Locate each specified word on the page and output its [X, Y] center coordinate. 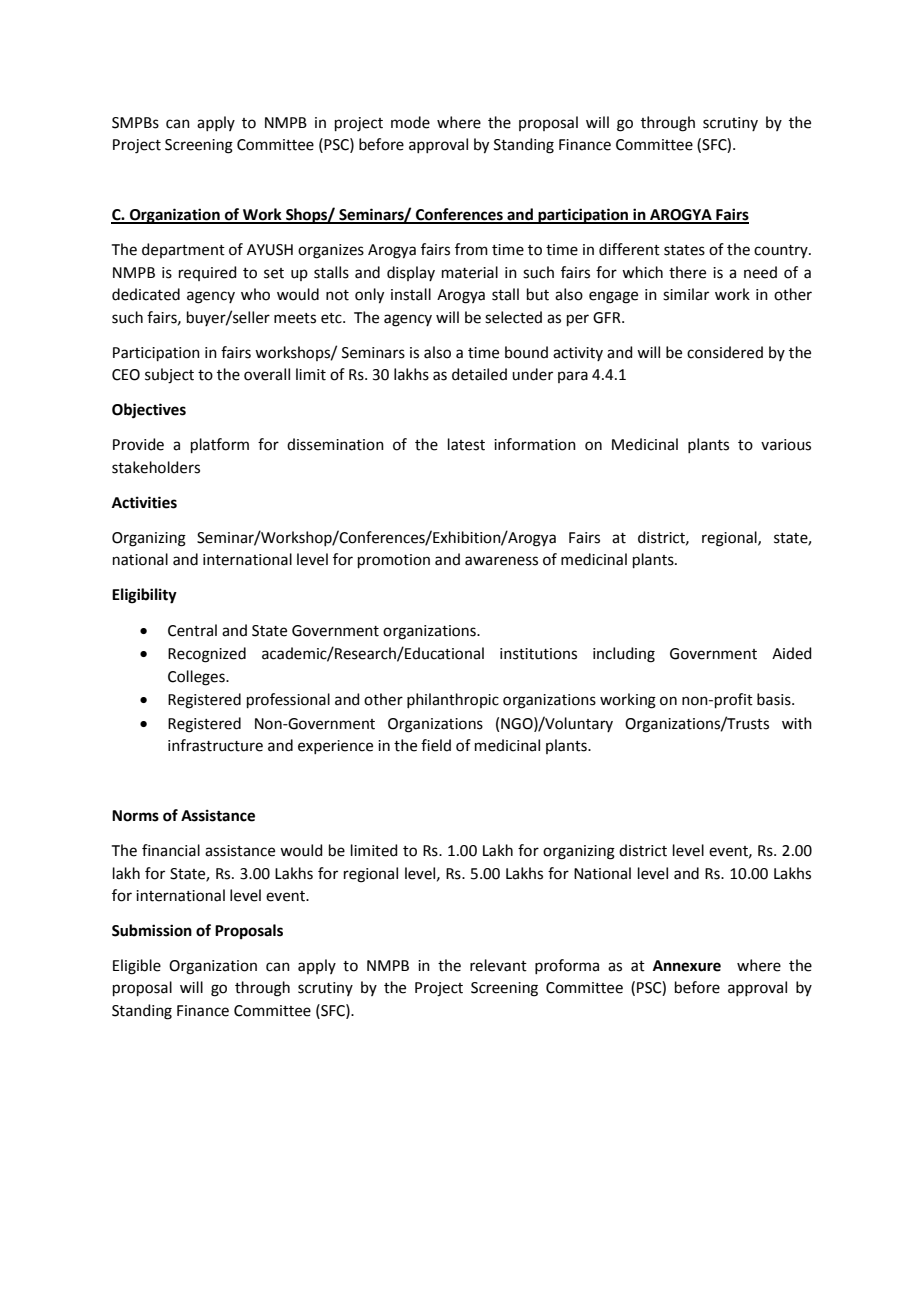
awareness [501, 561]
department [183, 250]
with [797, 723]
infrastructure [215, 745]
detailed [479, 374]
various [786, 445]
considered [725, 352]
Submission [152, 930]
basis [775, 699]
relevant [498, 965]
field [436, 745]
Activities [144, 502]
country [782, 251]
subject [169, 376]
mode [410, 122]
